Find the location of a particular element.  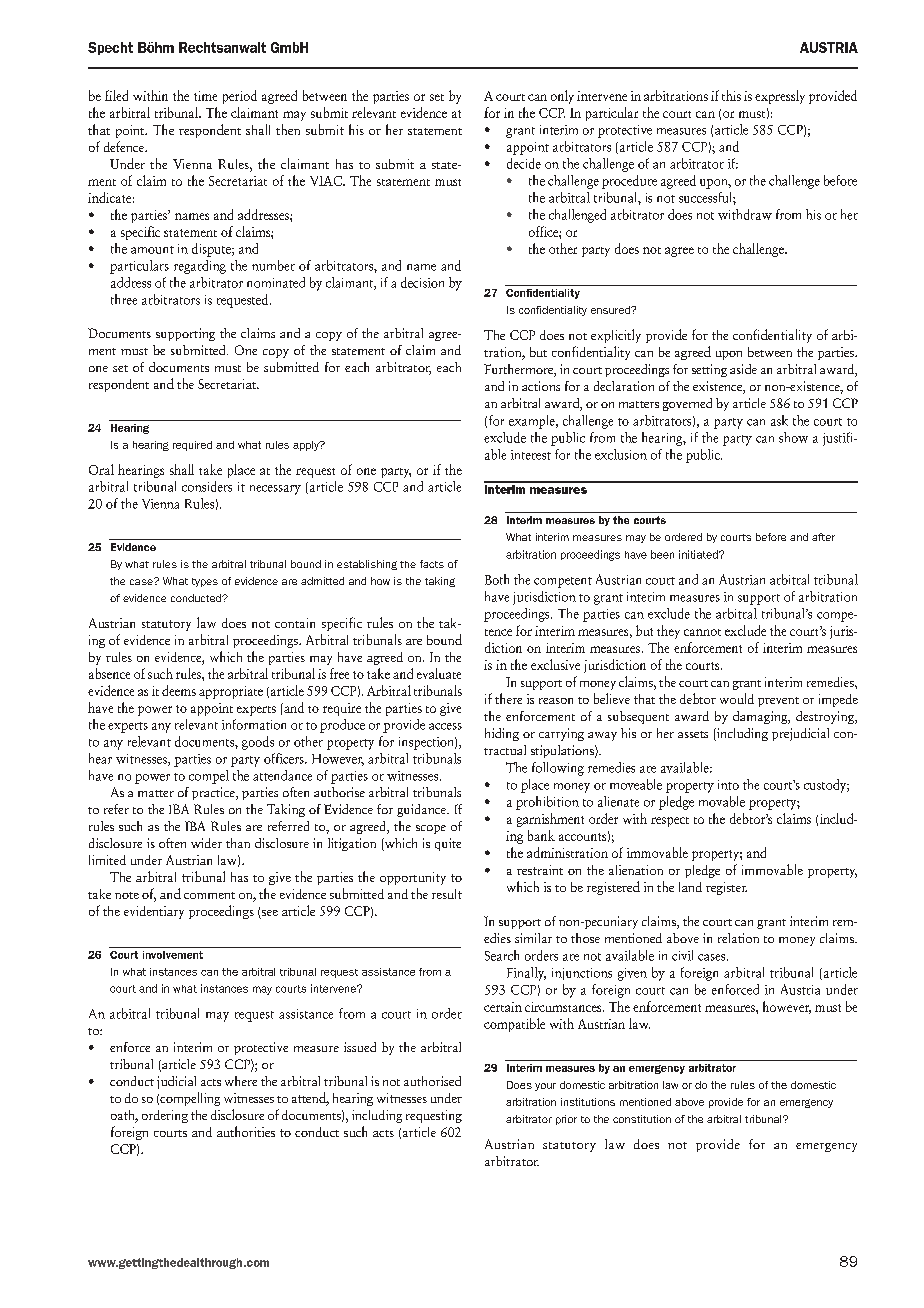

this is located at coordinates (731, 95).
